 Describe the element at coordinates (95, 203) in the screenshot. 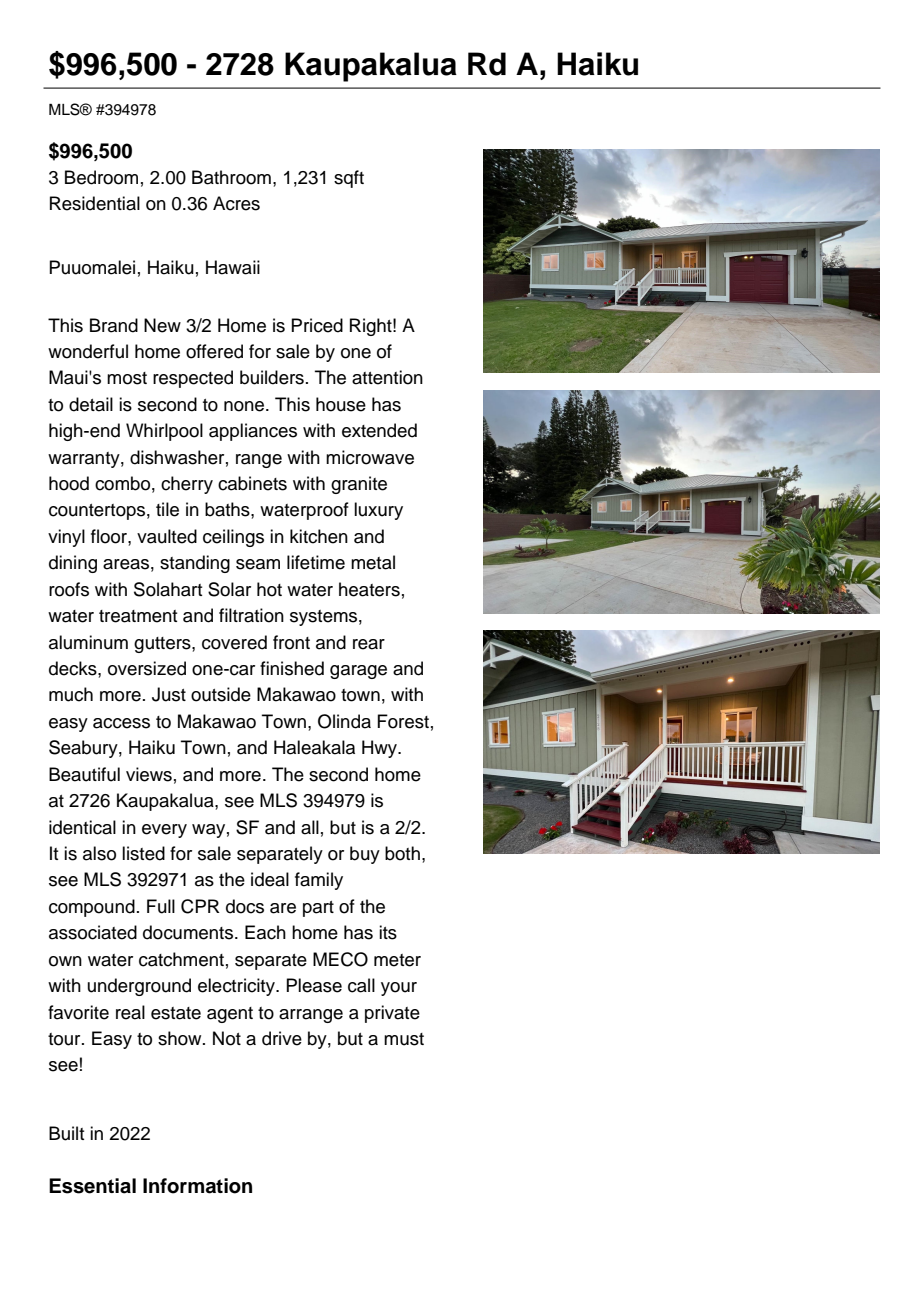

I see `Residential` at that location.
